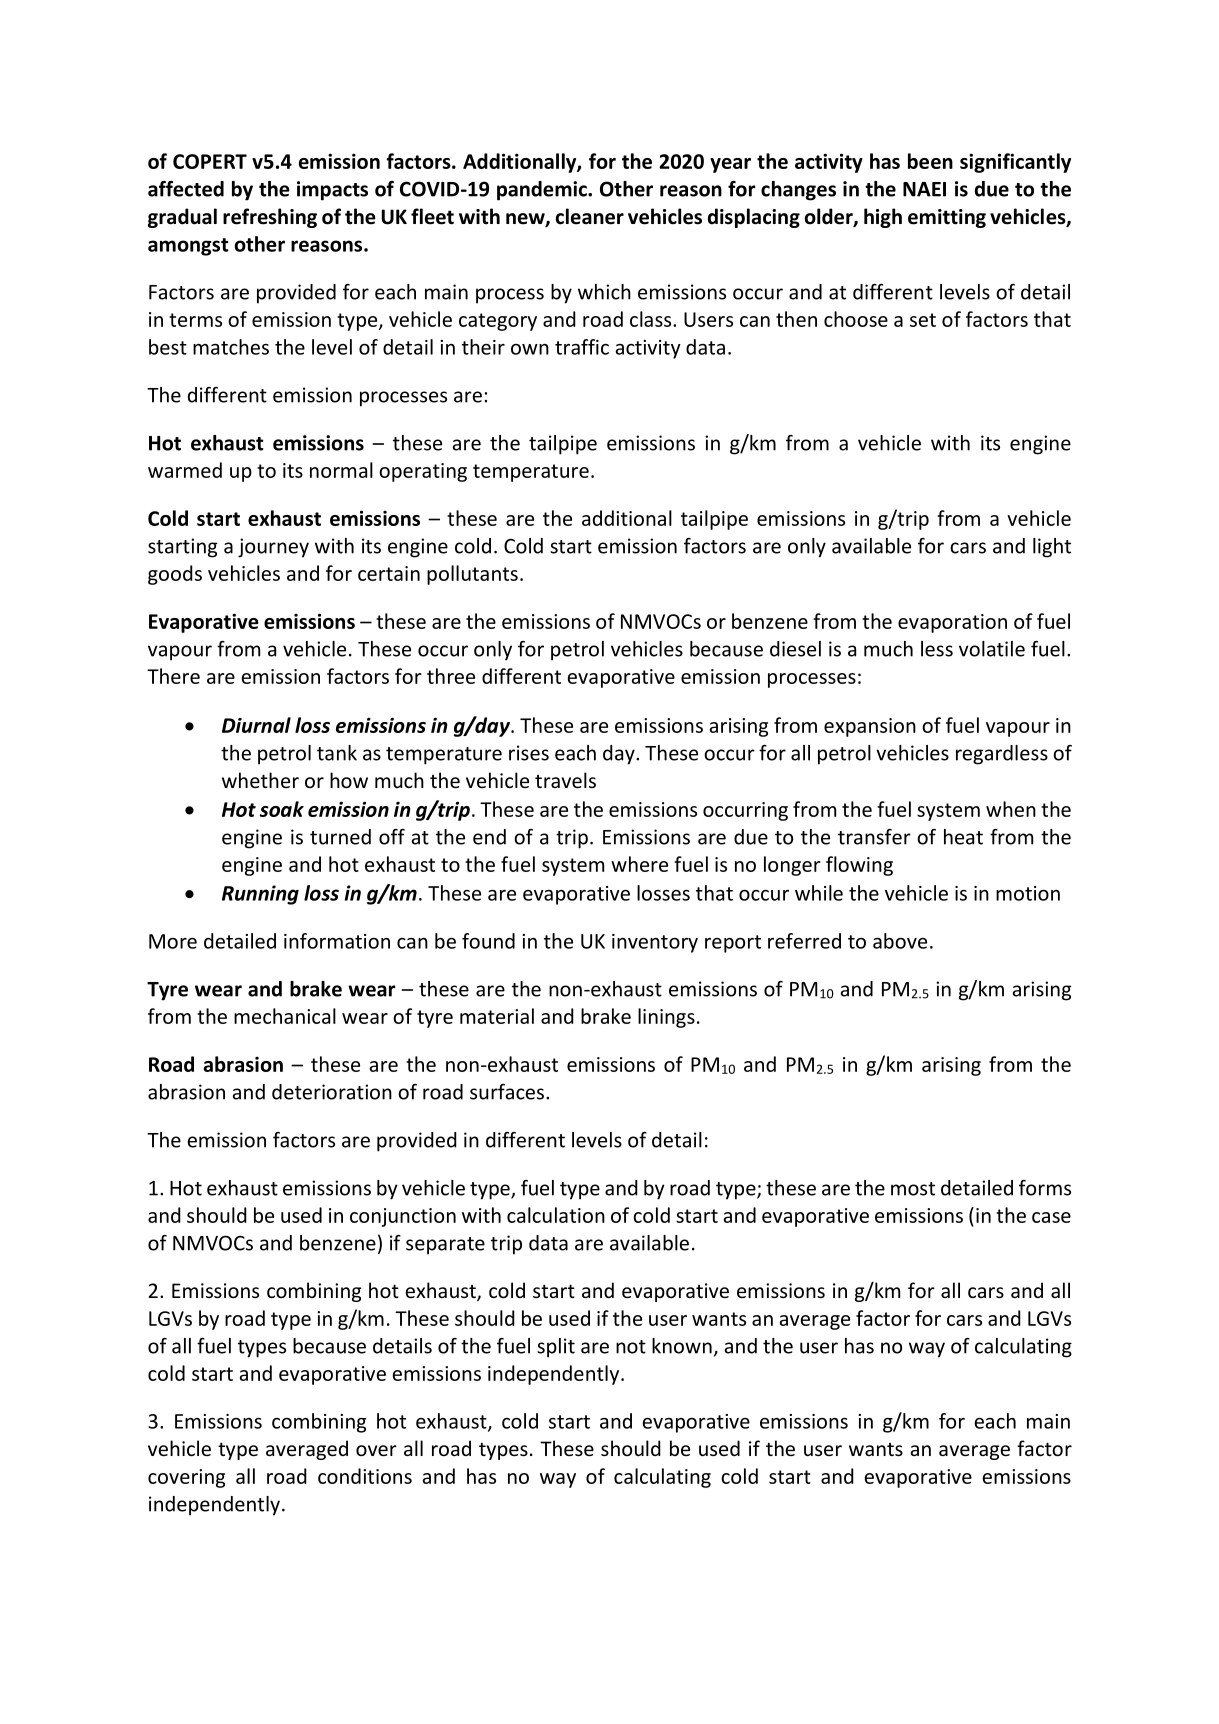 This screenshot has height=1724, width=1219. What do you see at coordinates (472, 575) in the screenshot?
I see `pollutants` at bounding box center [472, 575].
